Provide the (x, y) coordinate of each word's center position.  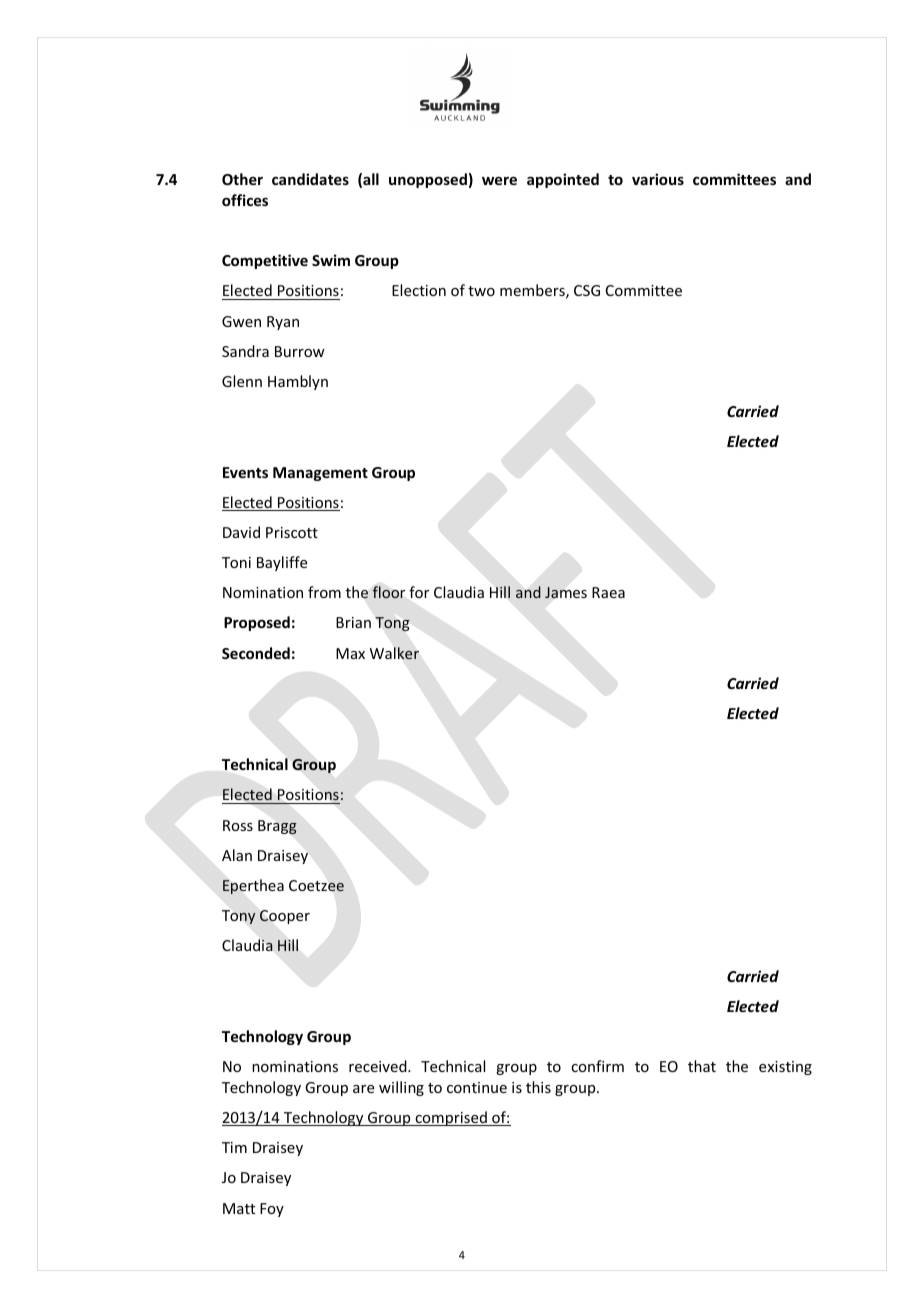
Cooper (285, 917)
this (538, 1087)
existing (785, 1068)
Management (320, 474)
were (499, 180)
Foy (272, 1210)
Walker (394, 653)
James (566, 593)
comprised (451, 1118)
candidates (310, 179)
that (702, 1066)
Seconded (256, 653)
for (419, 592)
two (481, 291)
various (658, 179)
